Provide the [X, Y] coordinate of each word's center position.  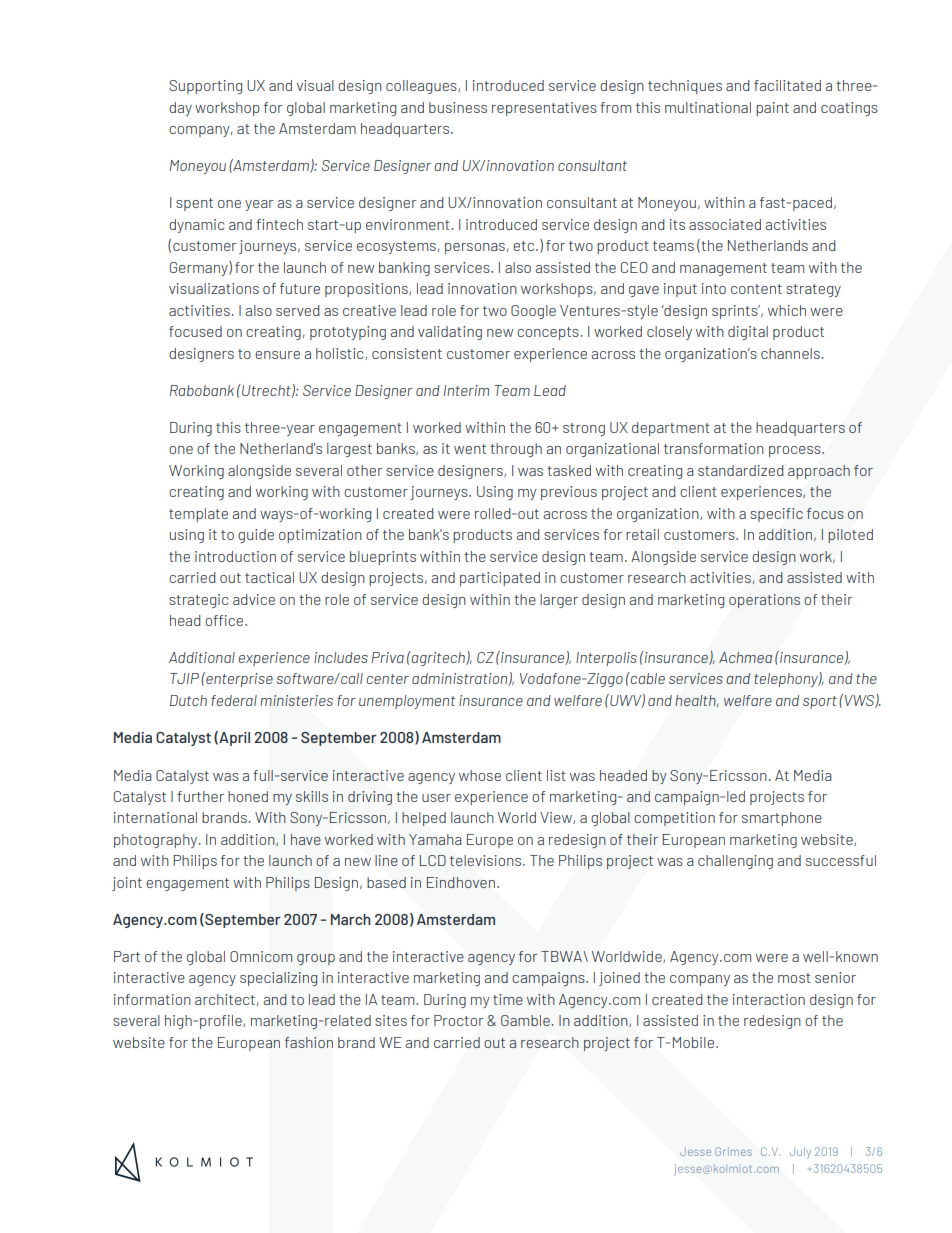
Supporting [205, 87]
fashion [309, 1042]
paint [772, 109]
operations [764, 601]
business [458, 107]
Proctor [459, 1020]
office [225, 620]
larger [559, 601]
